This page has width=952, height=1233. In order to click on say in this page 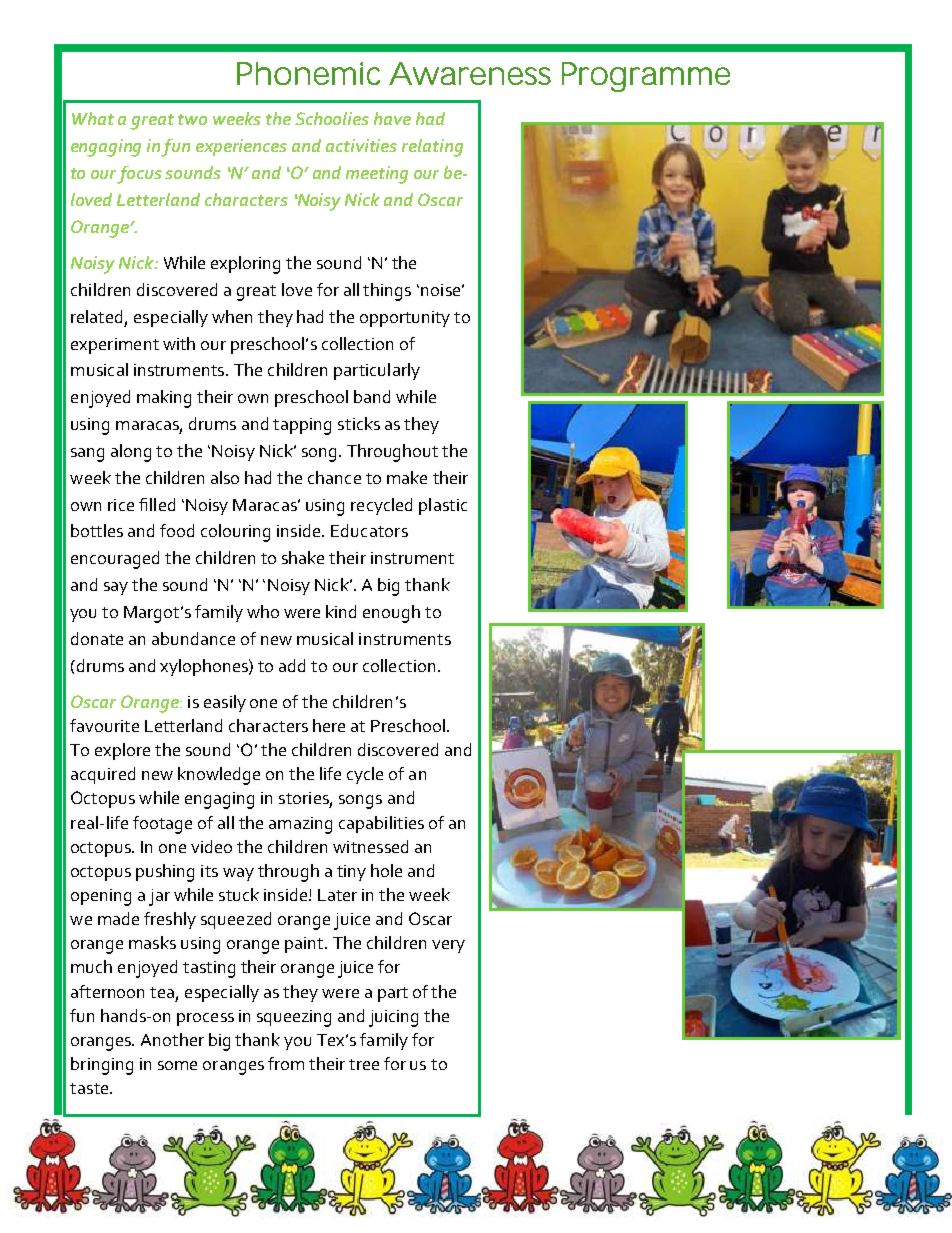, I will do `click(116, 588)`.
